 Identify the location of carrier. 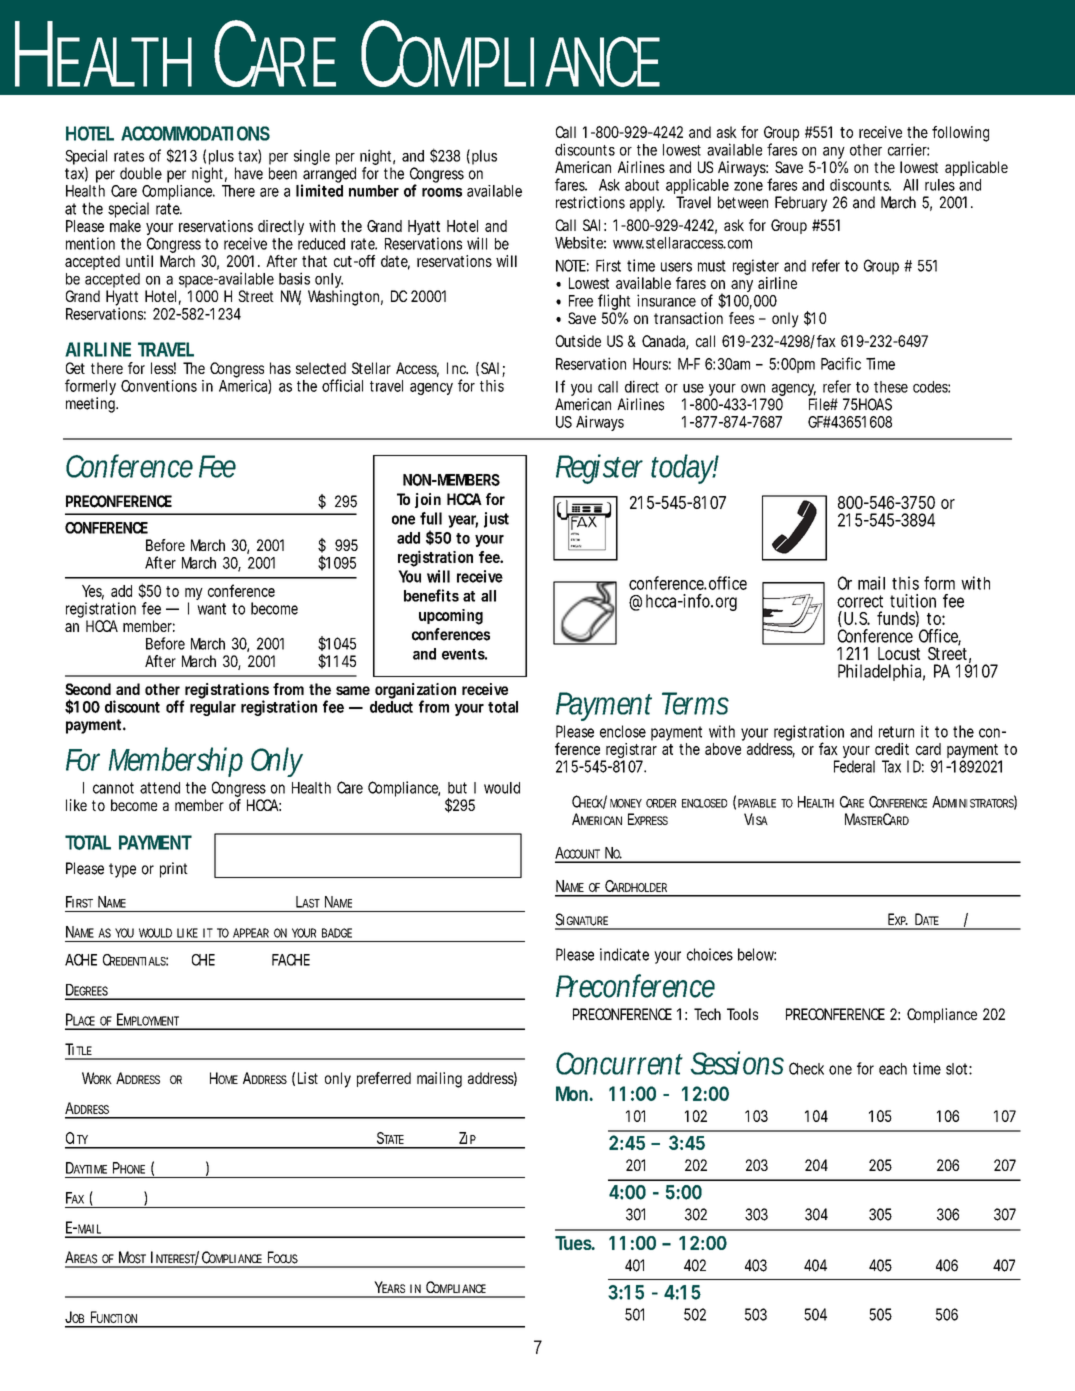
(908, 149).
